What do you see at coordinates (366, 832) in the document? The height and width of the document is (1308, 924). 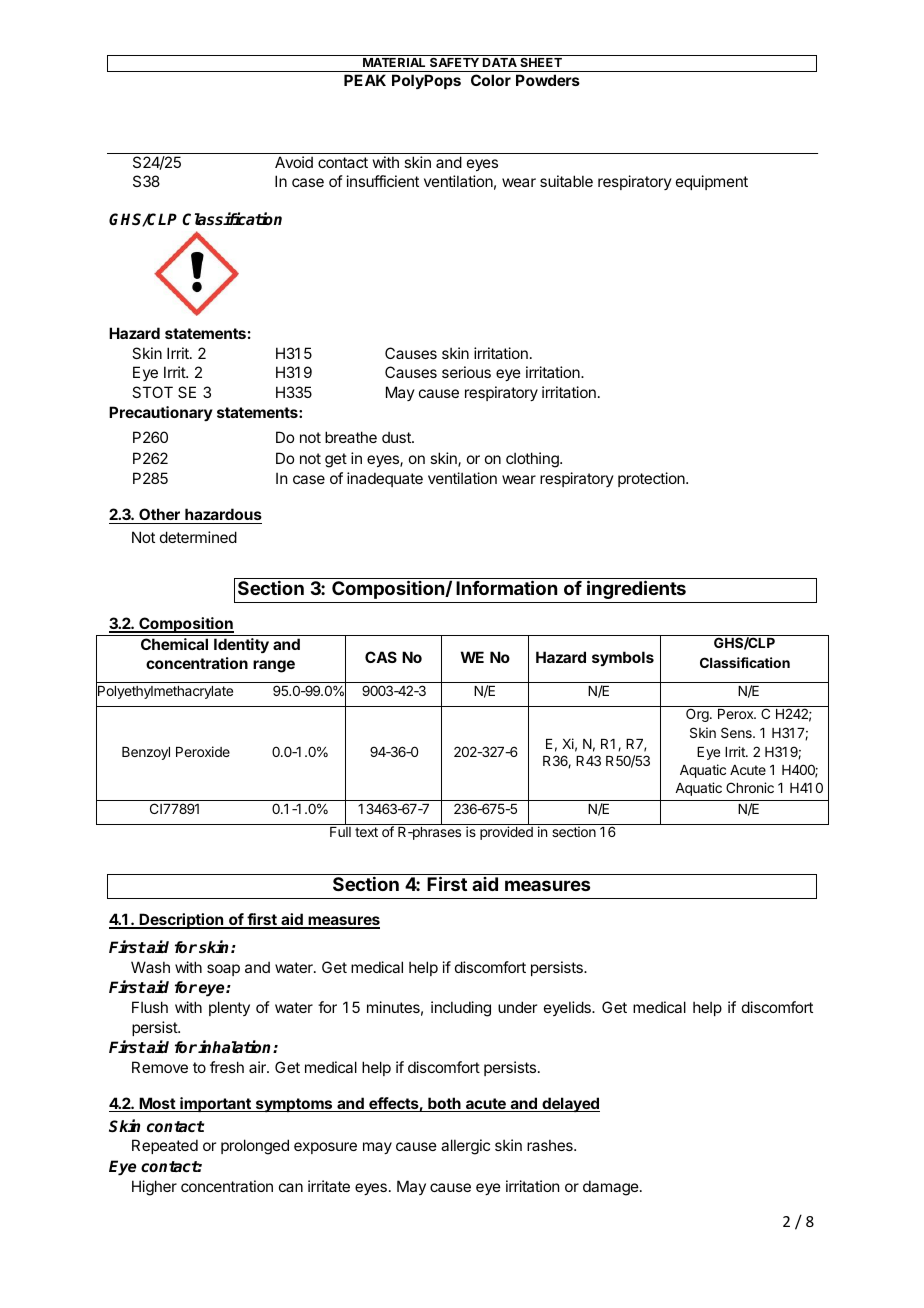 I see `text` at bounding box center [366, 832].
